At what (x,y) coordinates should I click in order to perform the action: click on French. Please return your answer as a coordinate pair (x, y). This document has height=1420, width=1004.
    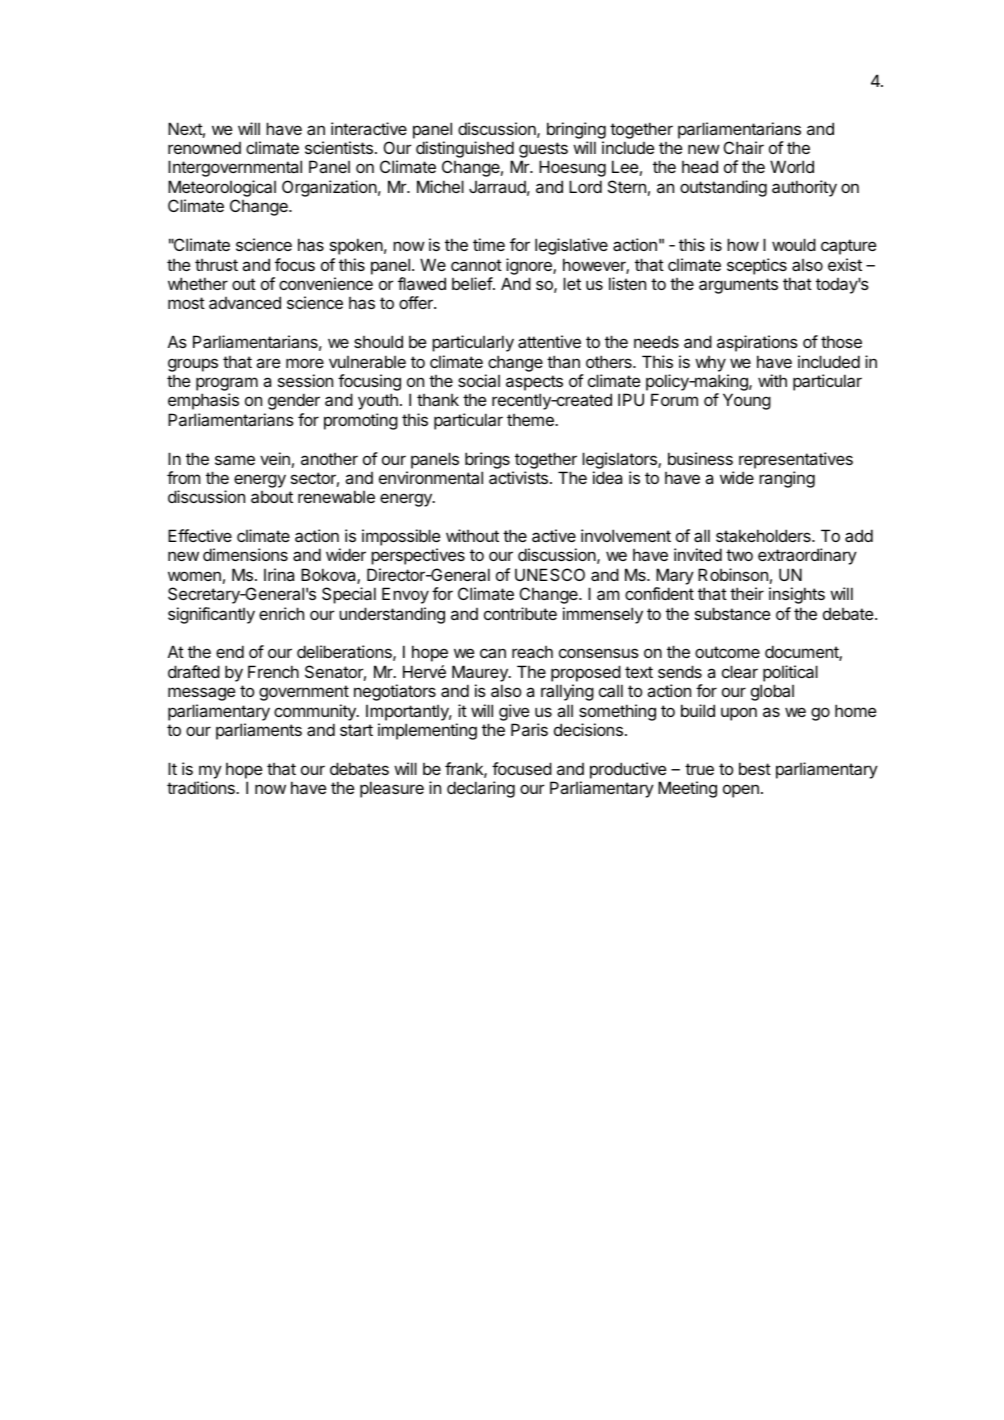
    Looking at the image, I should click on (273, 671).
